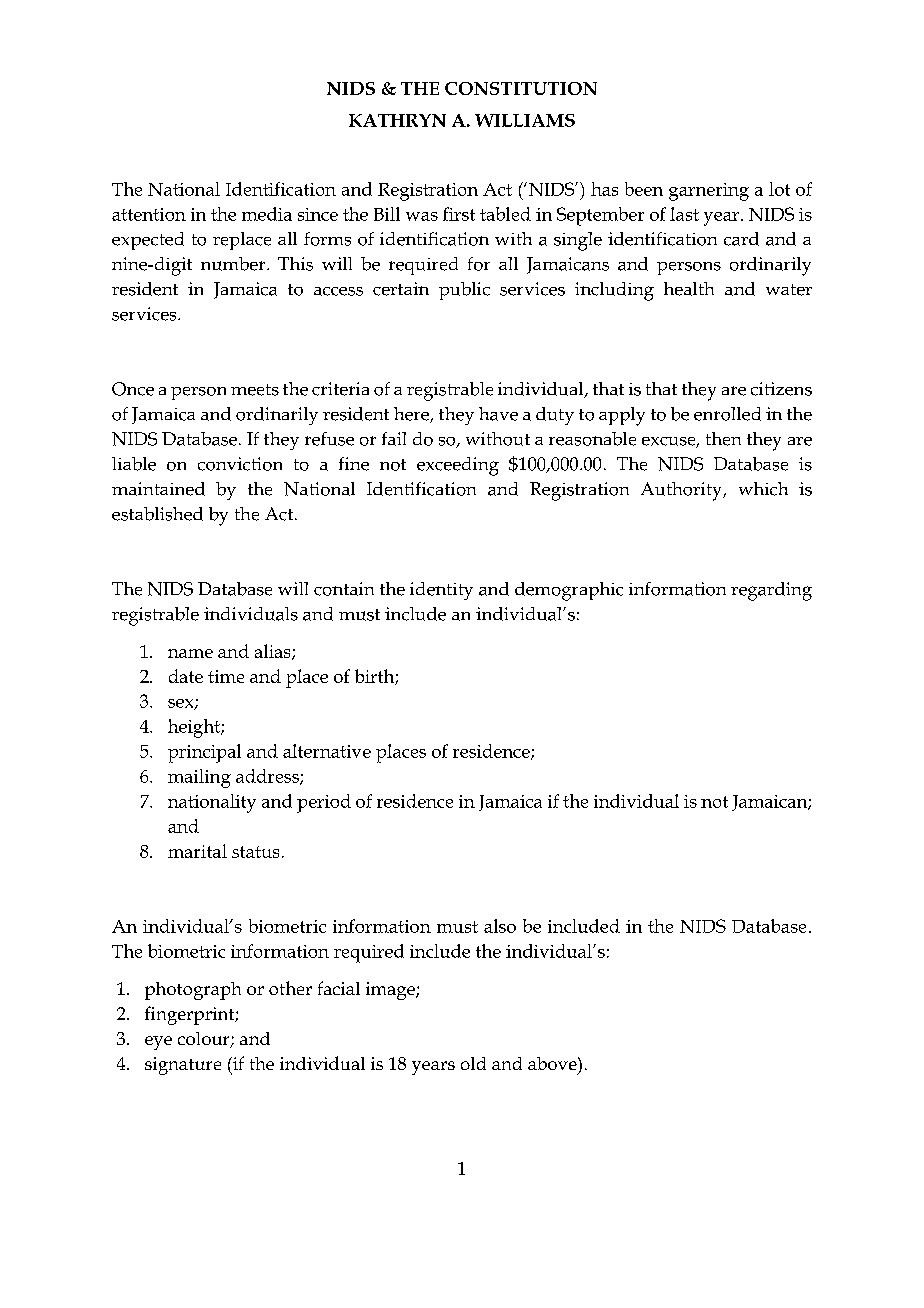 The width and height of the screenshot is (924, 1308). What do you see at coordinates (553, 1063) in the screenshot?
I see `above` at bounding box center [553, 1063].
